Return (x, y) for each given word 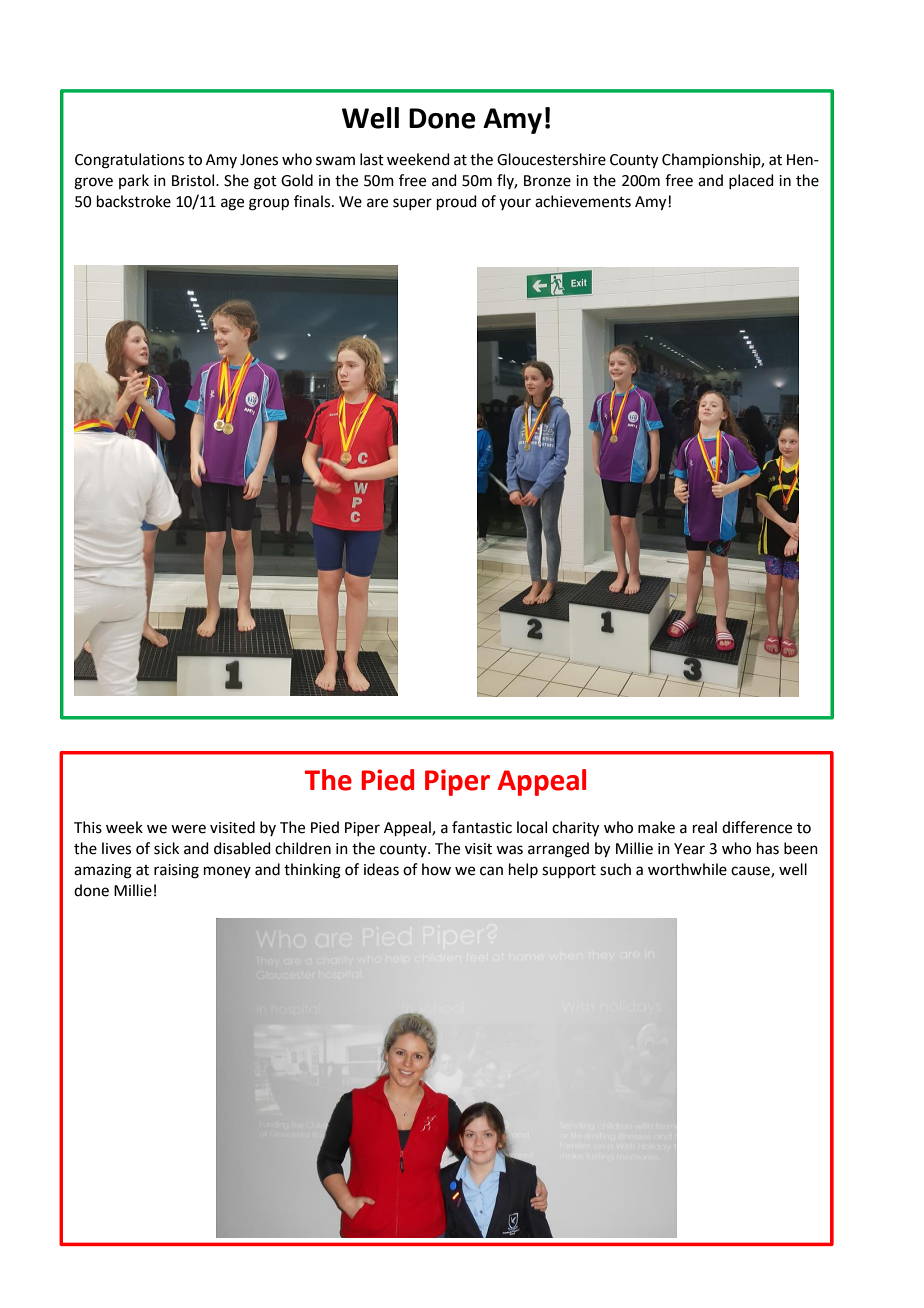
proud (457, 202)
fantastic (482, 827)
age (232, 204)
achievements (583, 201)
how (436, 869)
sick (166, 848)
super (412, 204)
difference (757, 827)
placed (751, 181)
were (188, 829)
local (532, 827)
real (705, 827)
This (88, 827)
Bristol (194, 180)
